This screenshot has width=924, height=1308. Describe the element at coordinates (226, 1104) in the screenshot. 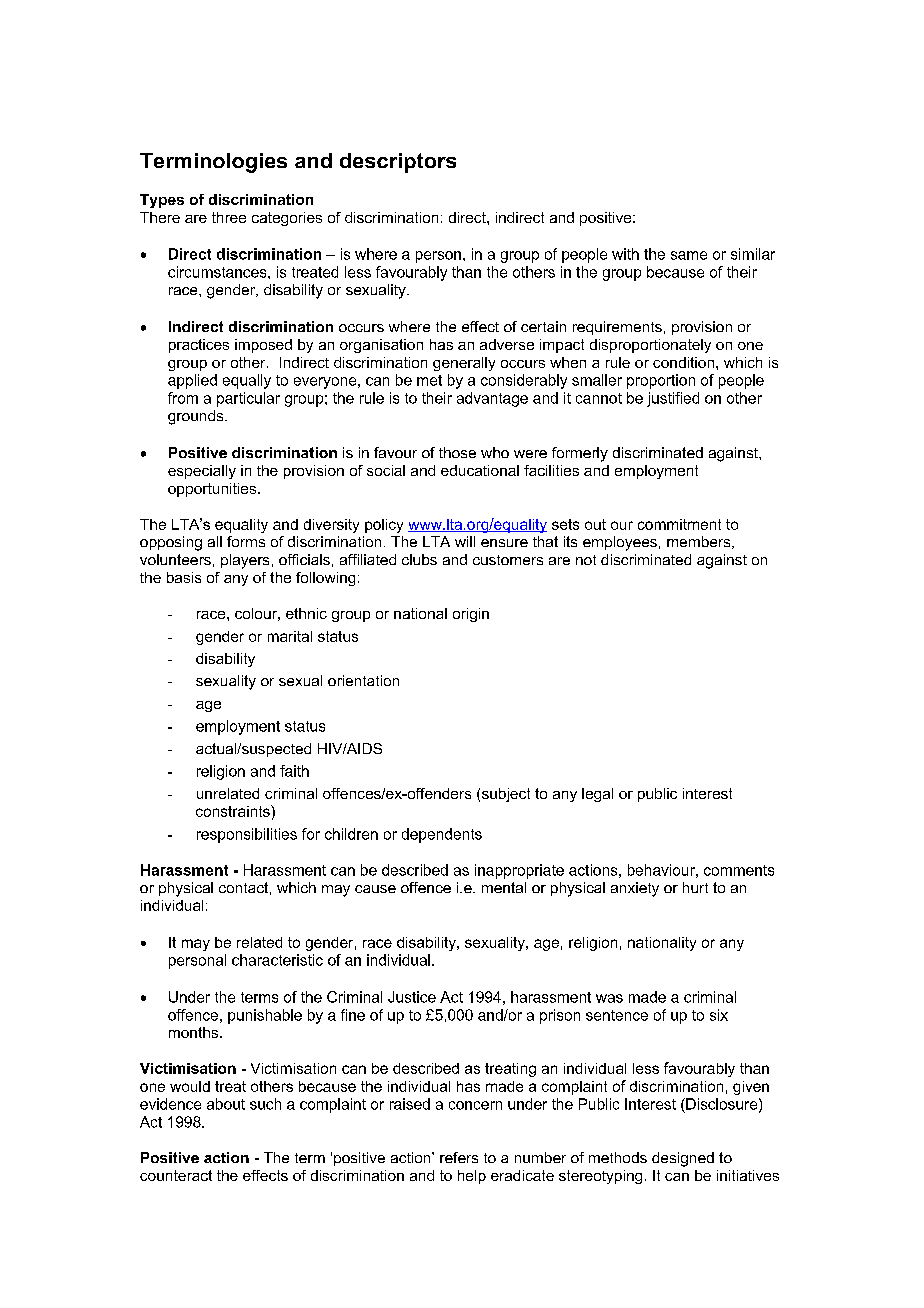

I see `about` at that location.
